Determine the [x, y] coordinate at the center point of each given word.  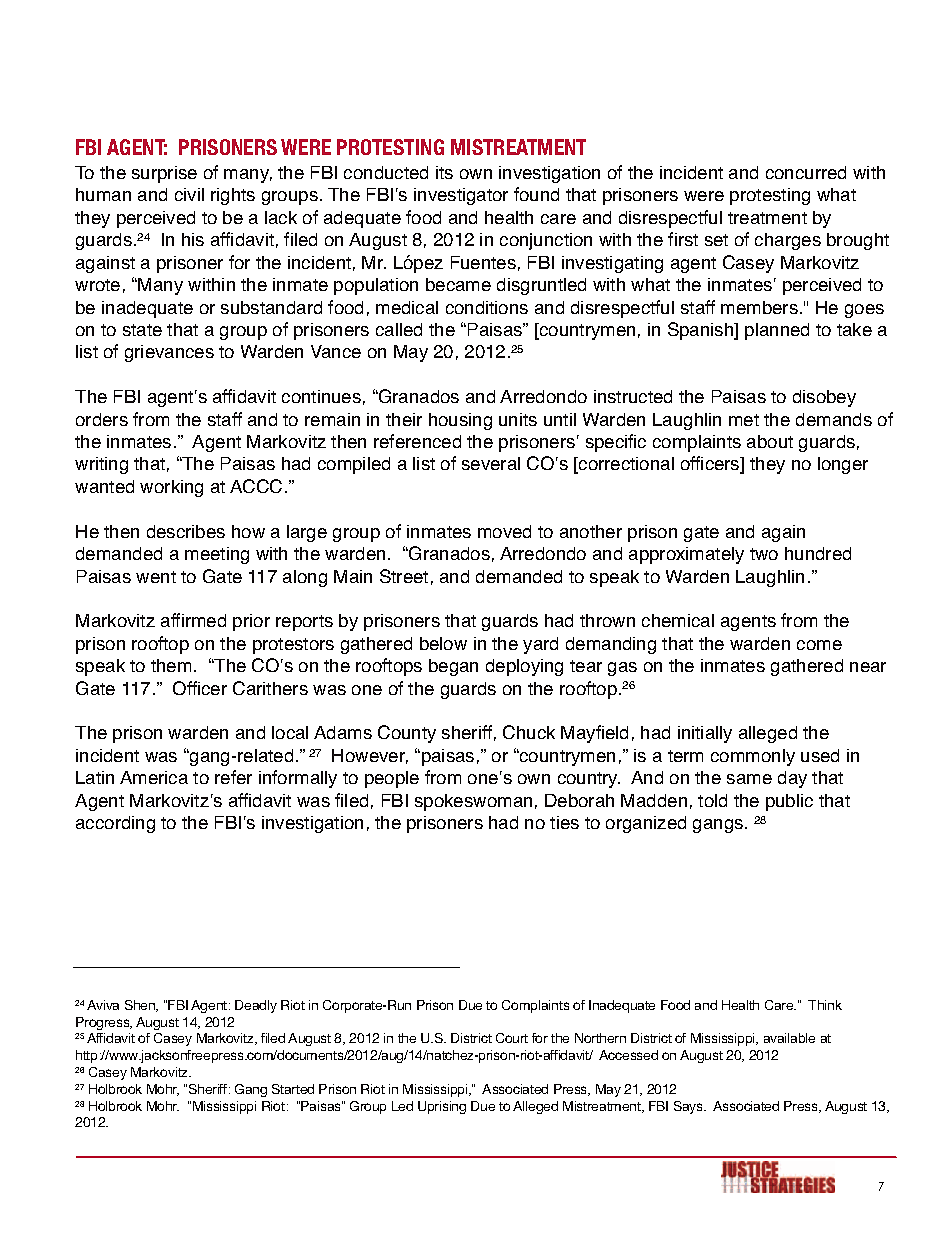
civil [189, 194]
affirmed [193, 620]
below [443, 643]
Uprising [442, 1107]
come [819, 645]
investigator [461, 196]
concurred [806, 172]
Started [293, 1089]
